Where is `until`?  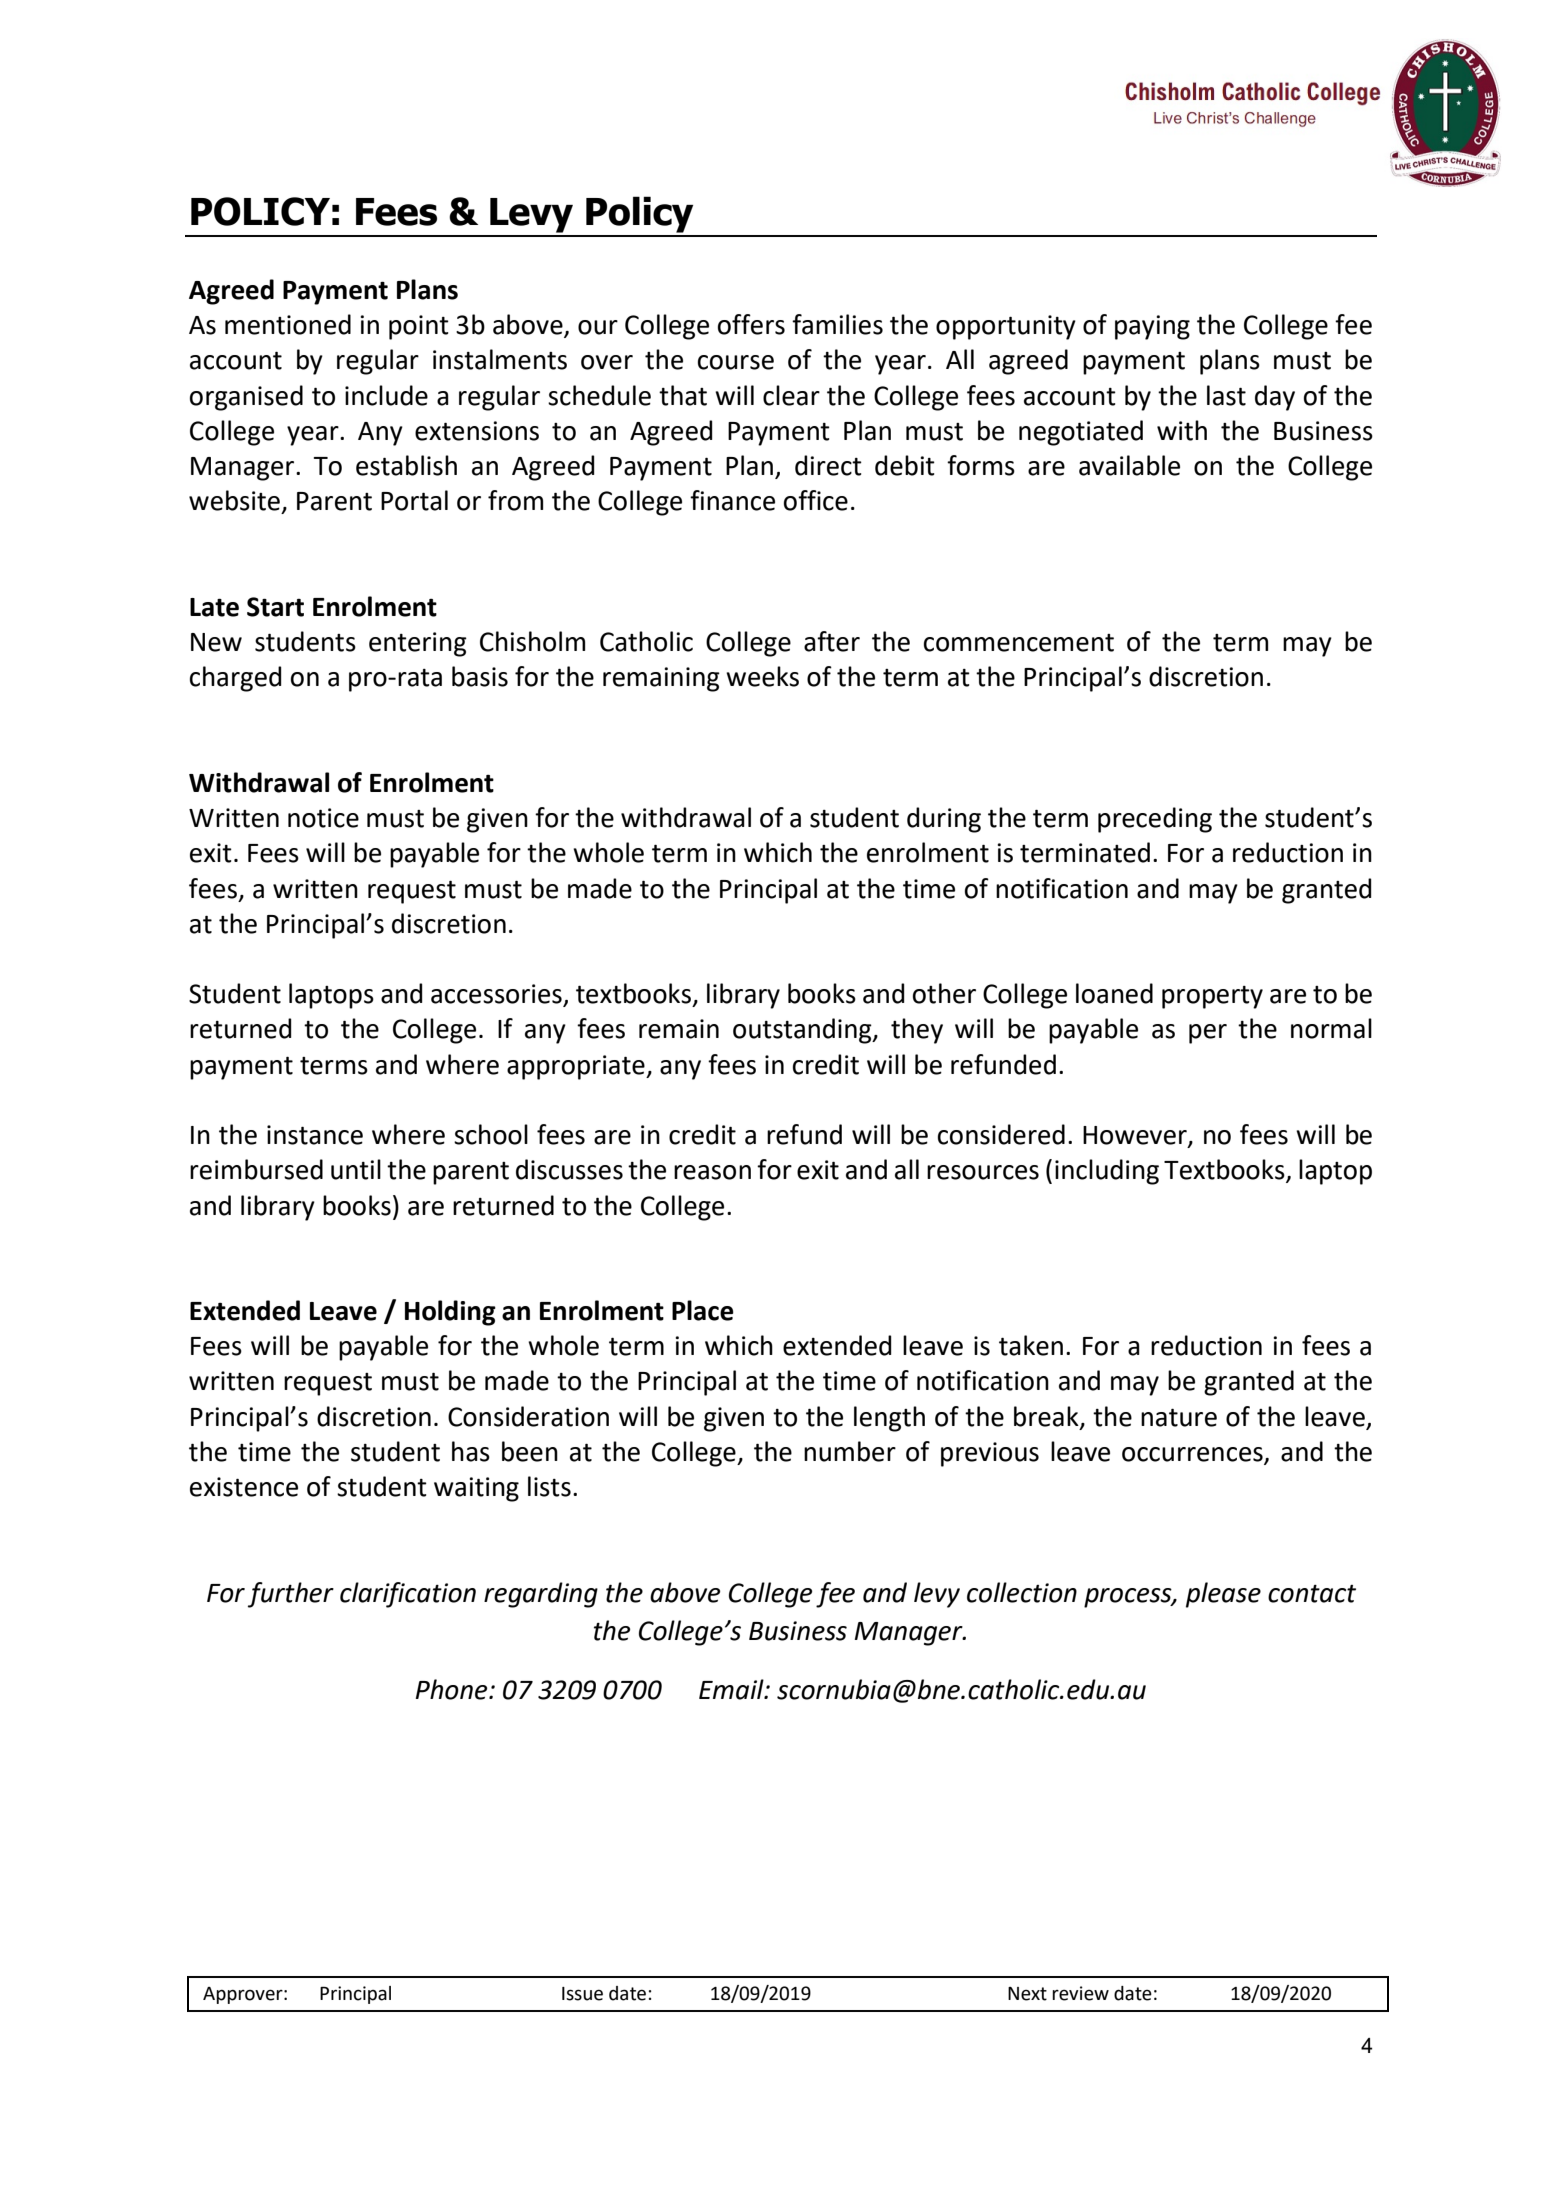
until is located at coordinates (356, 1169).
